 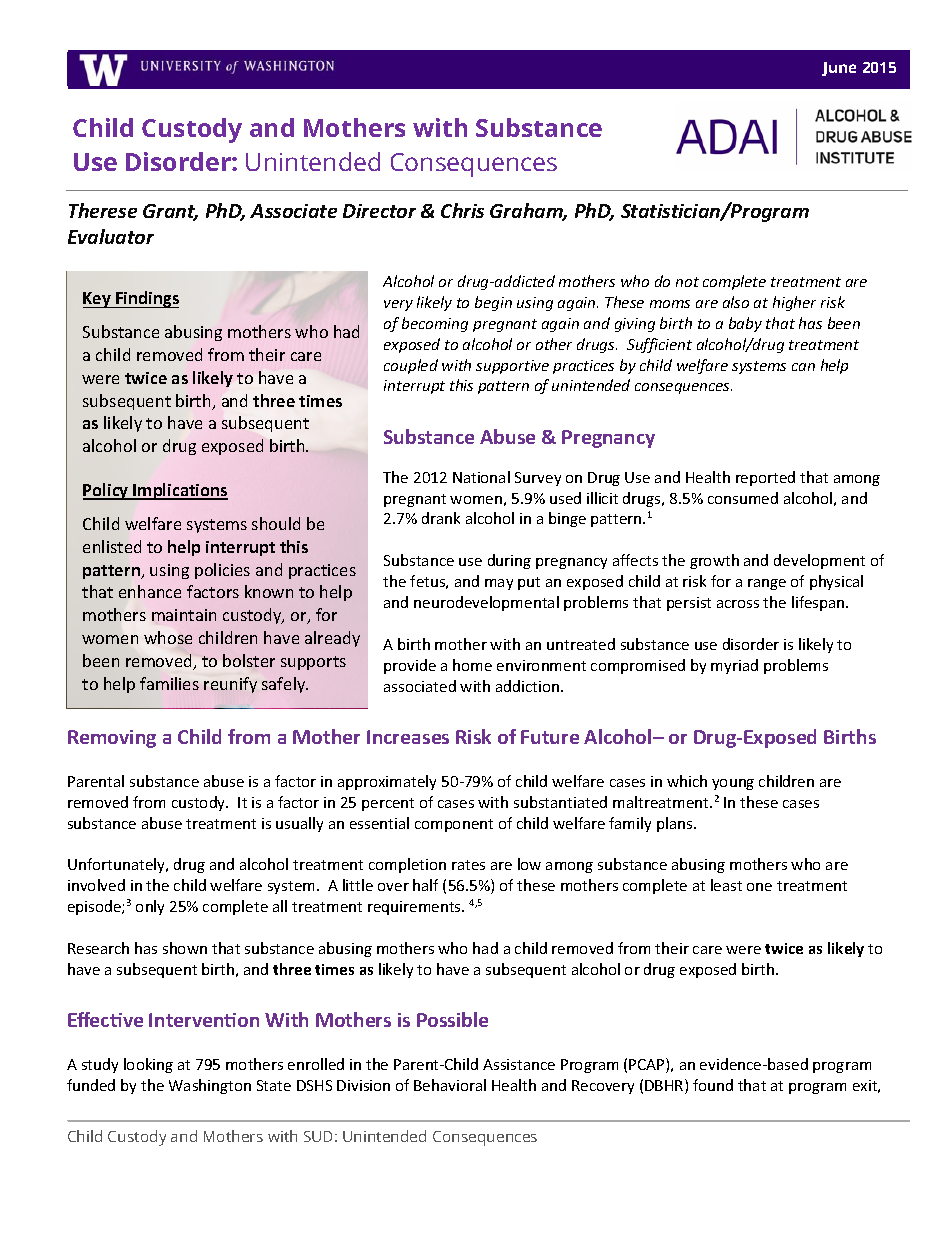 What do you see at coordinates (839, 69) in the document?
I see `June` at bounding box center [839, 69].
